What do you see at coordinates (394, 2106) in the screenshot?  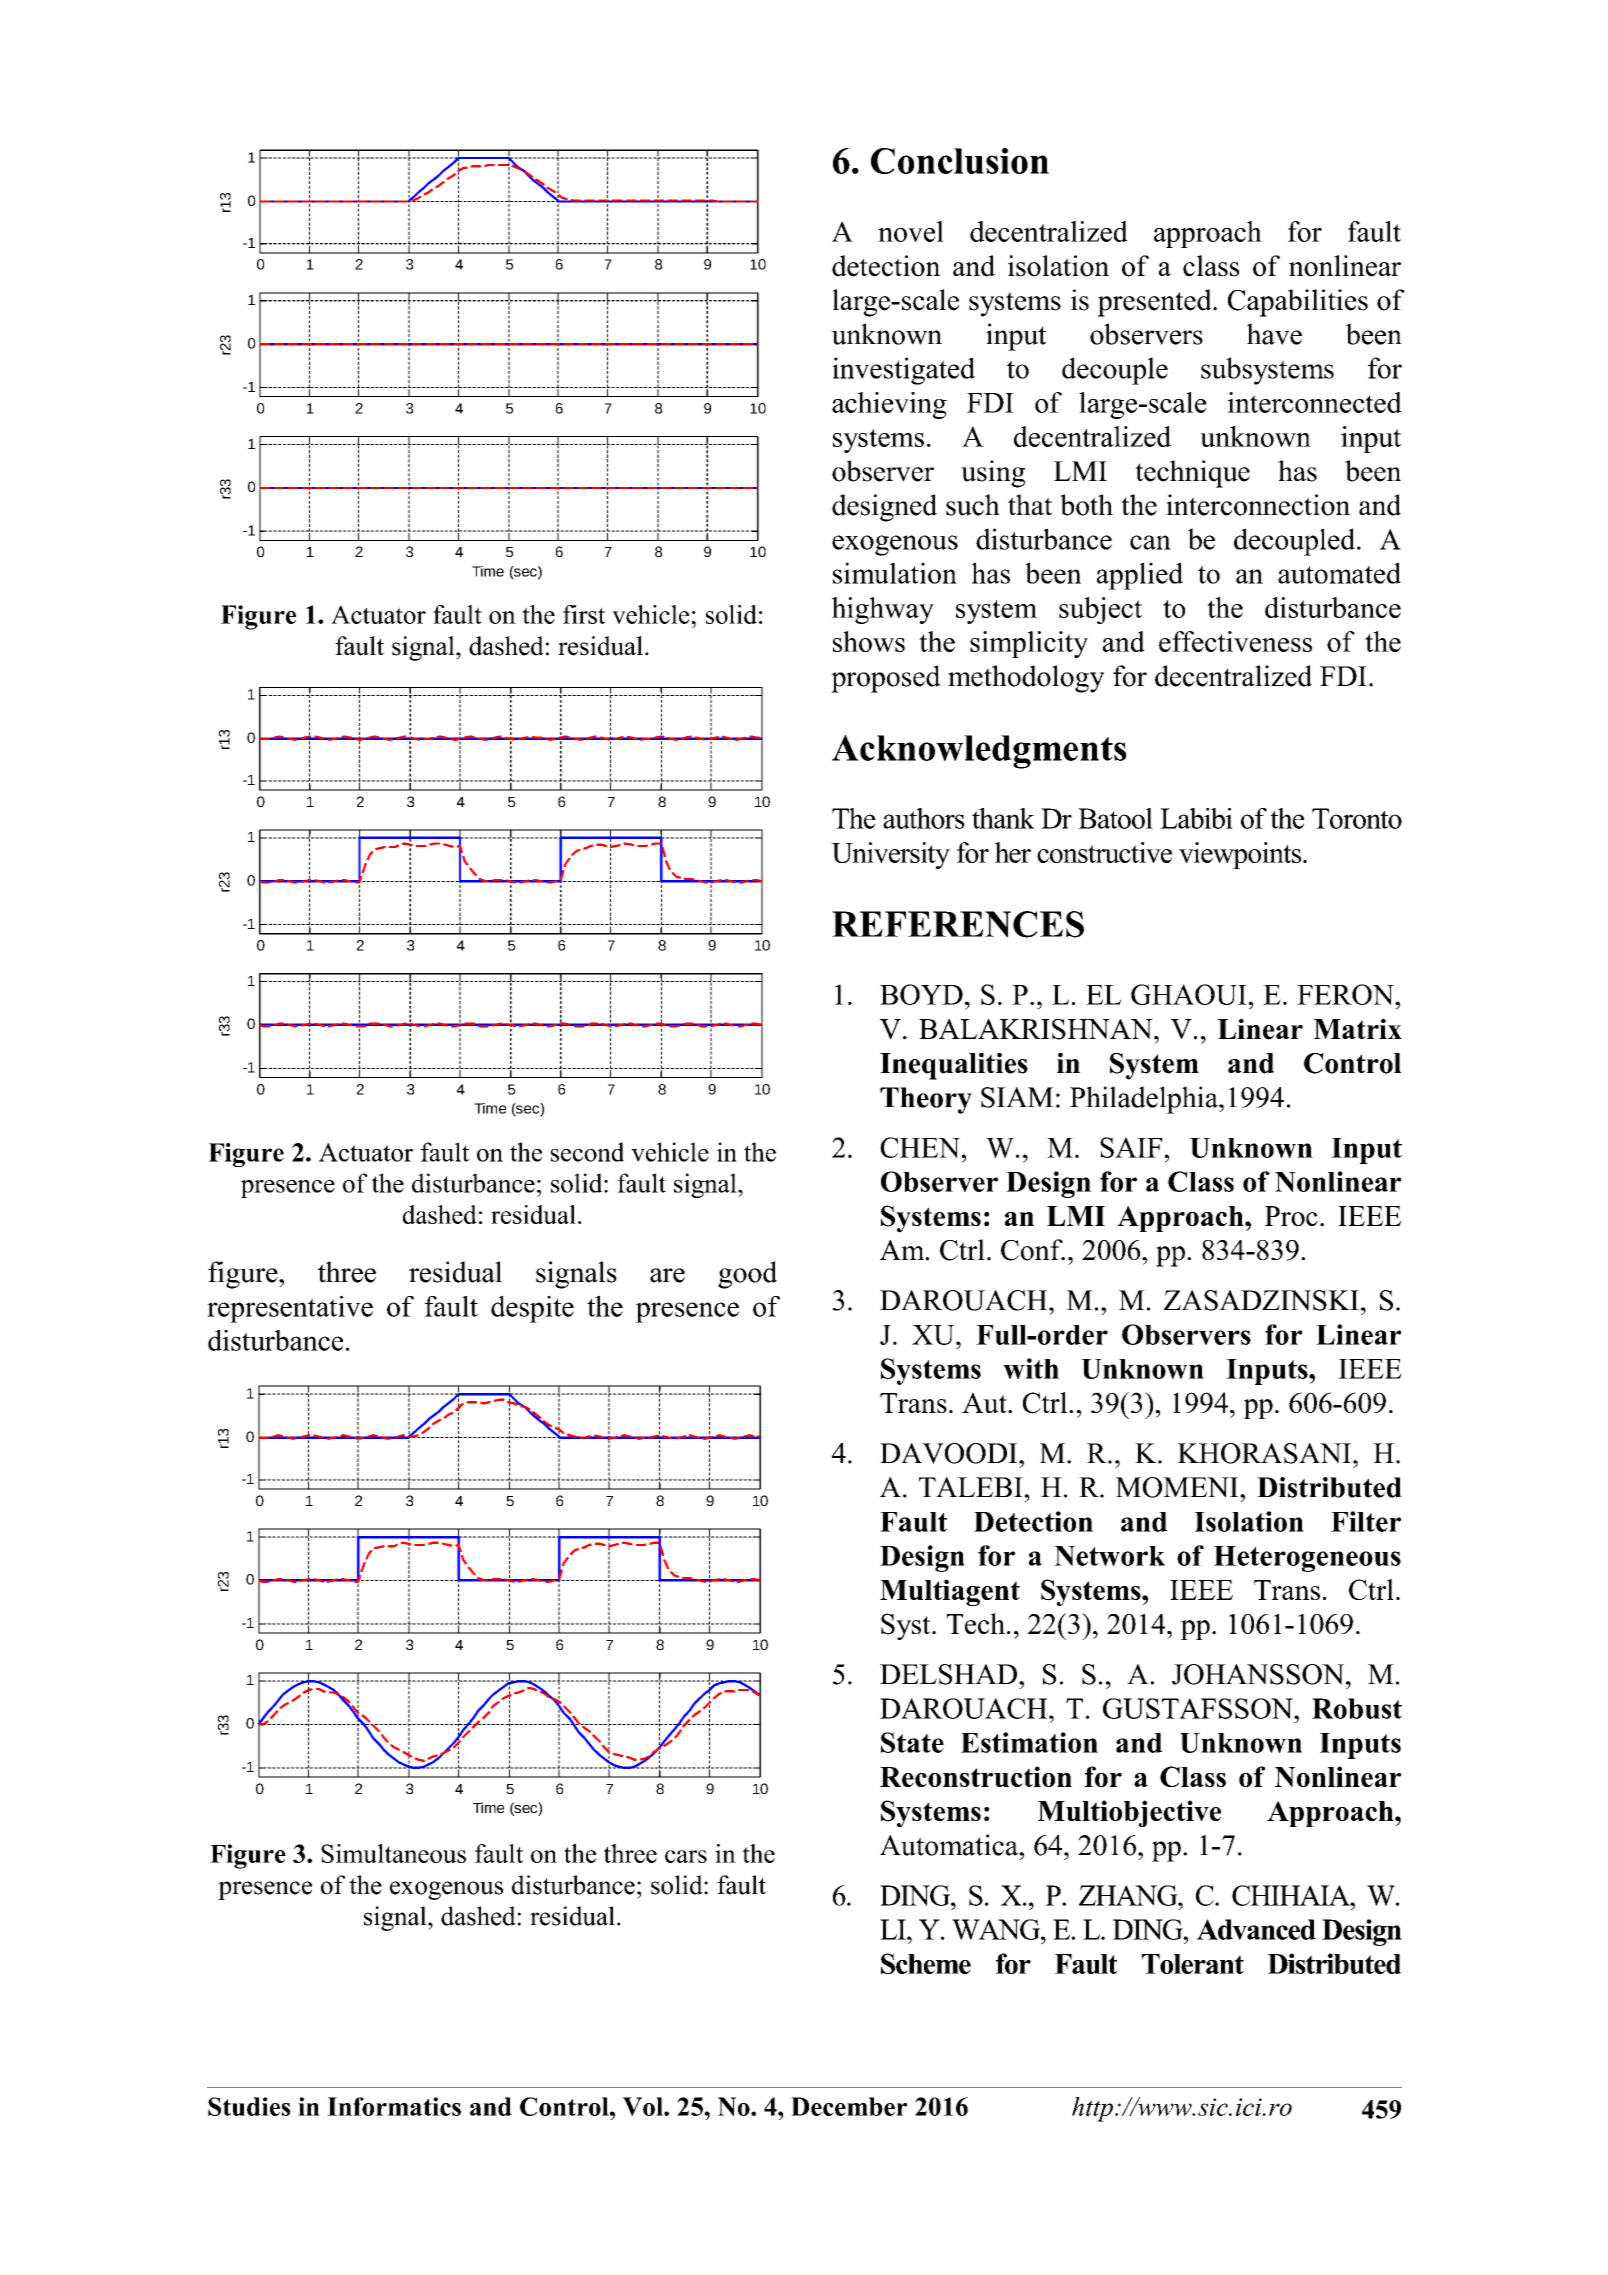 I see `Informatics` at bounding box center [394, 2106].
